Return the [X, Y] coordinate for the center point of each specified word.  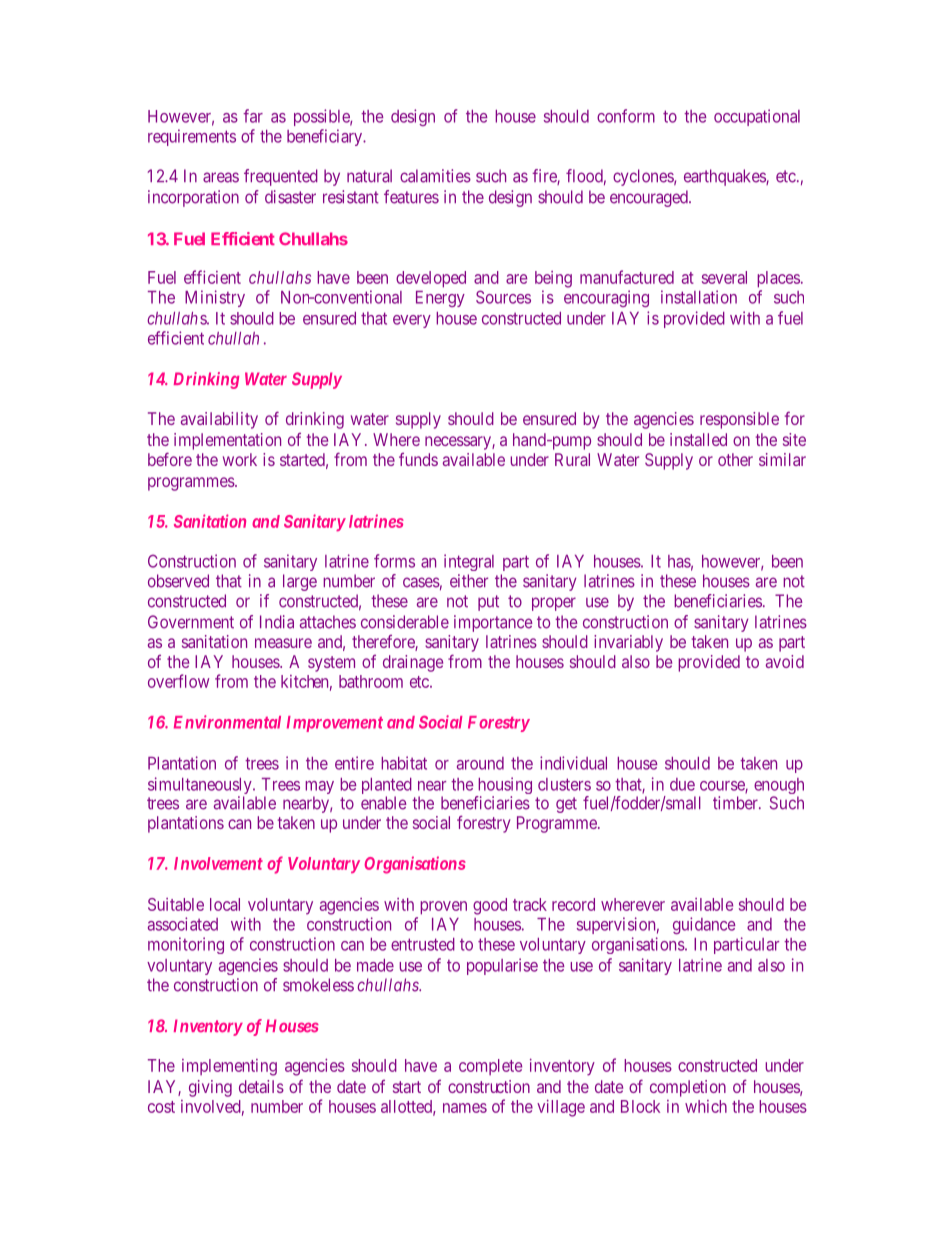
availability [219, 420]
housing [503, 787]
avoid [785, 661]
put [488, 603]
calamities [435, 176]
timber [736, 803]
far [253, 116]
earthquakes [725, 177]
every [412, 321]
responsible [739, 420]
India [277, 622]
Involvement [218, 863]
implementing [229, 1067]
